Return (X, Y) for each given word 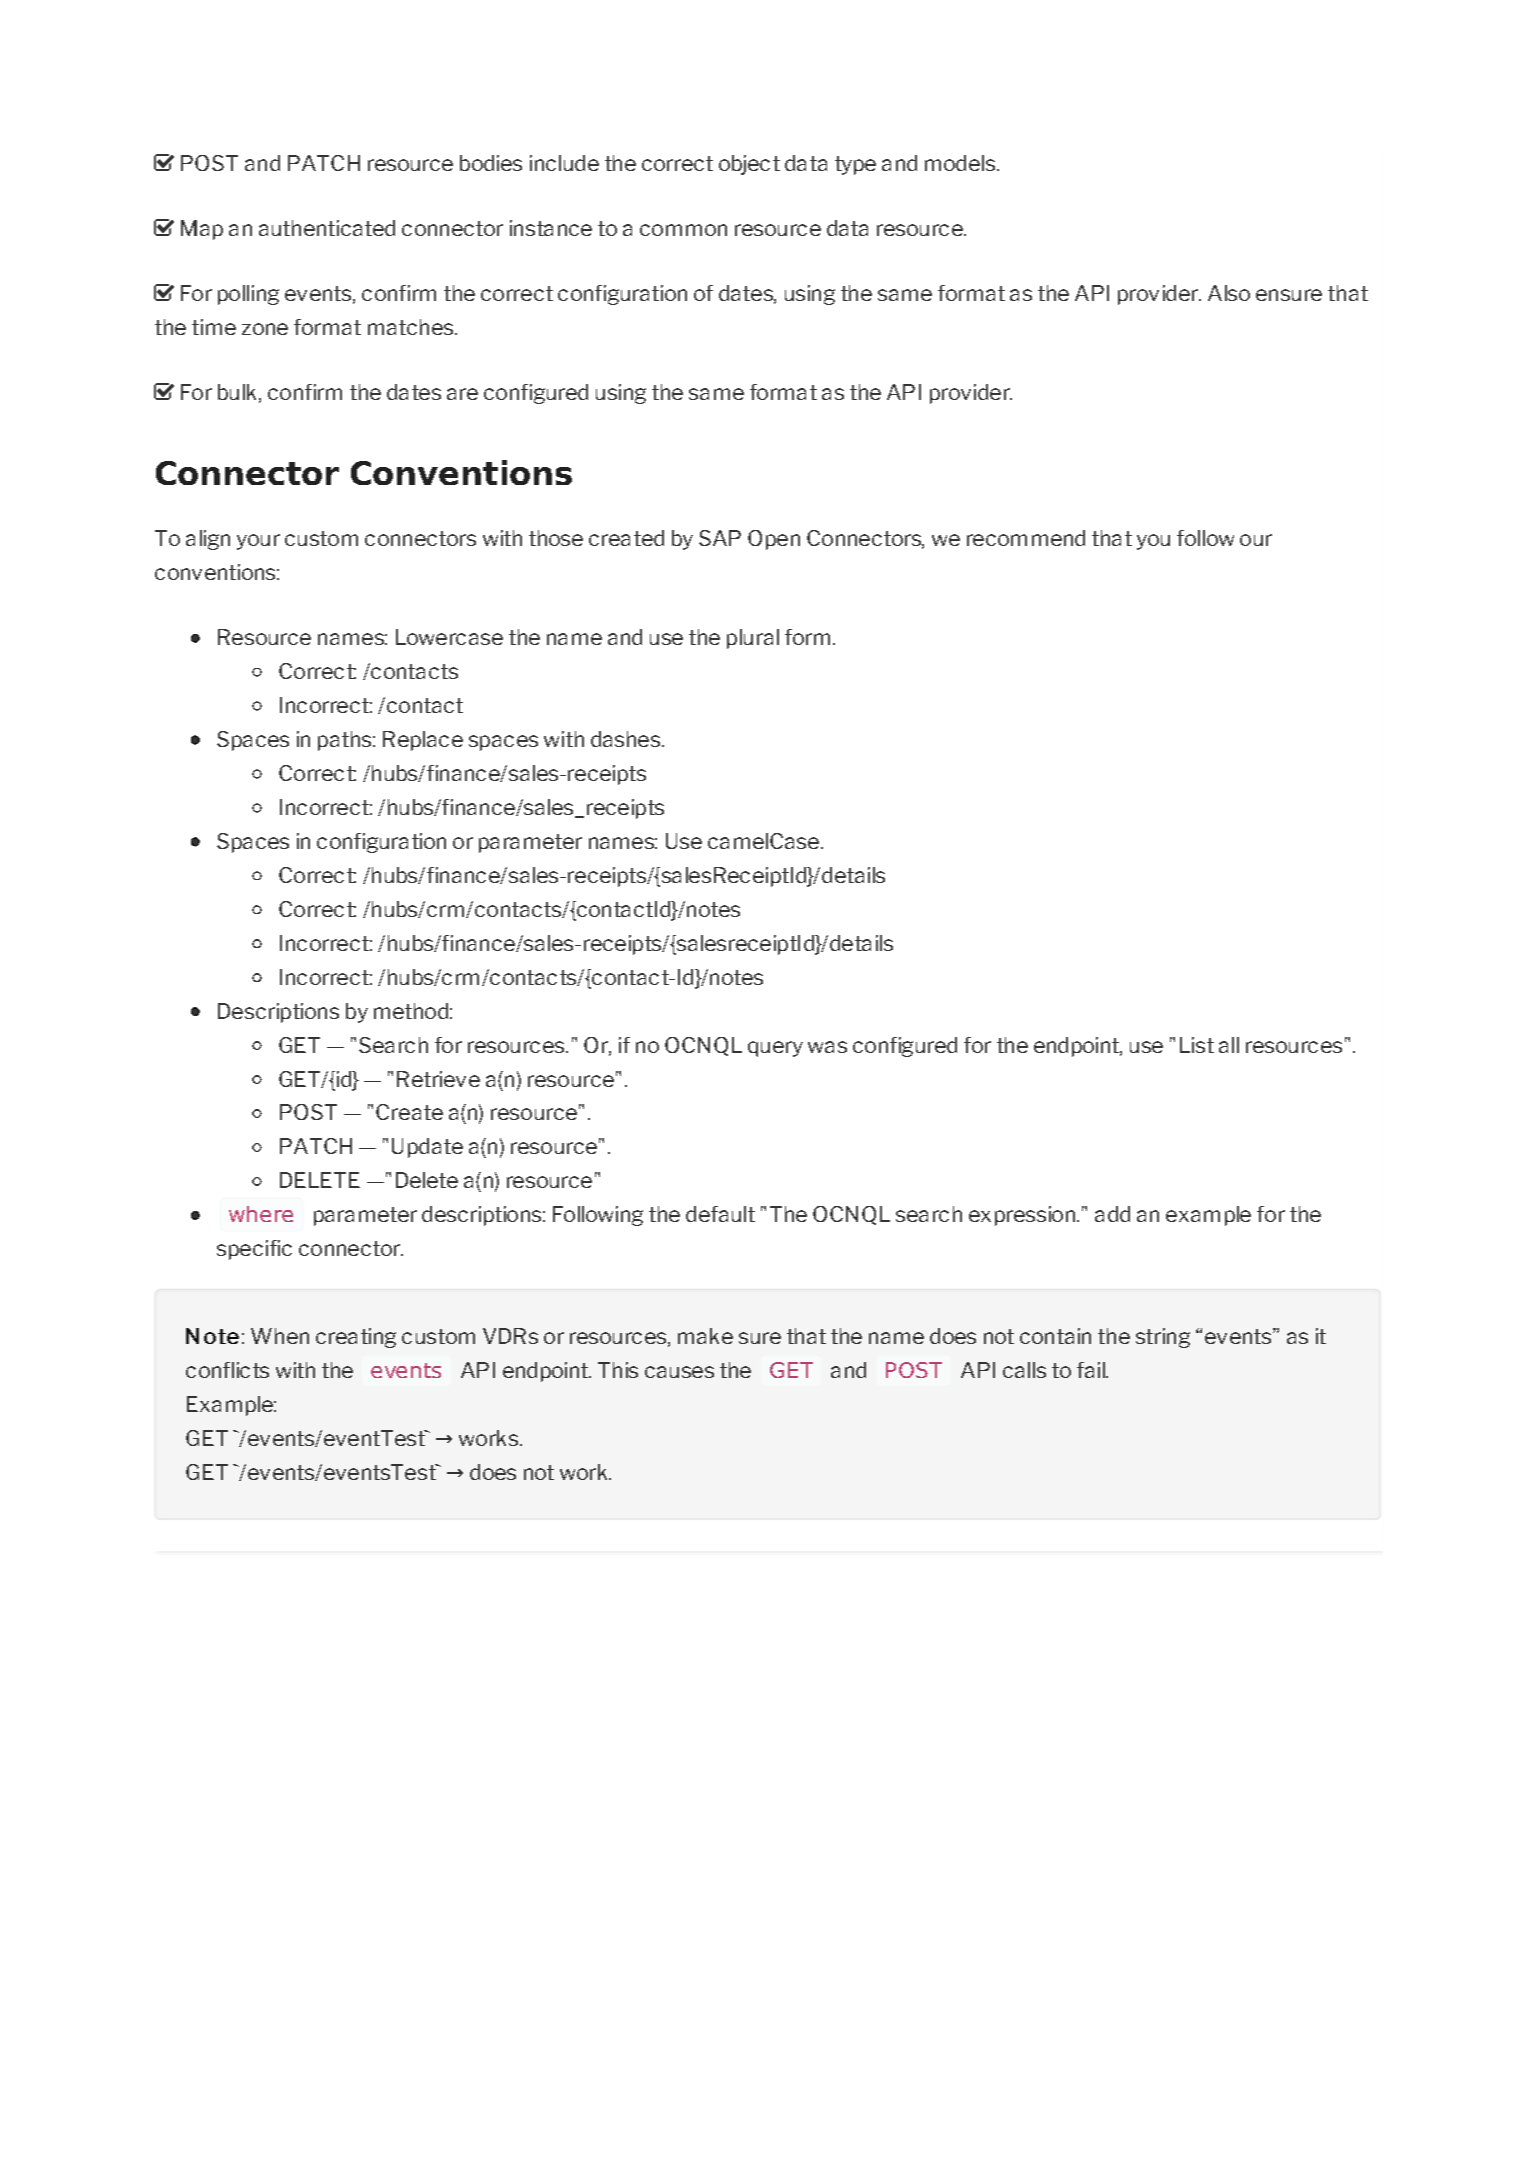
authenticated (327, 228)
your (258, 542)
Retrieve (438, 1079)
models (960, 163)
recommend (1026, 538)
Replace (423, 741)
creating (356, 1338)
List (1197, 1045)
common (683, 230)
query (775, 1049)
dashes (625, 739)
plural (753, 639)
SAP (720, 538)
